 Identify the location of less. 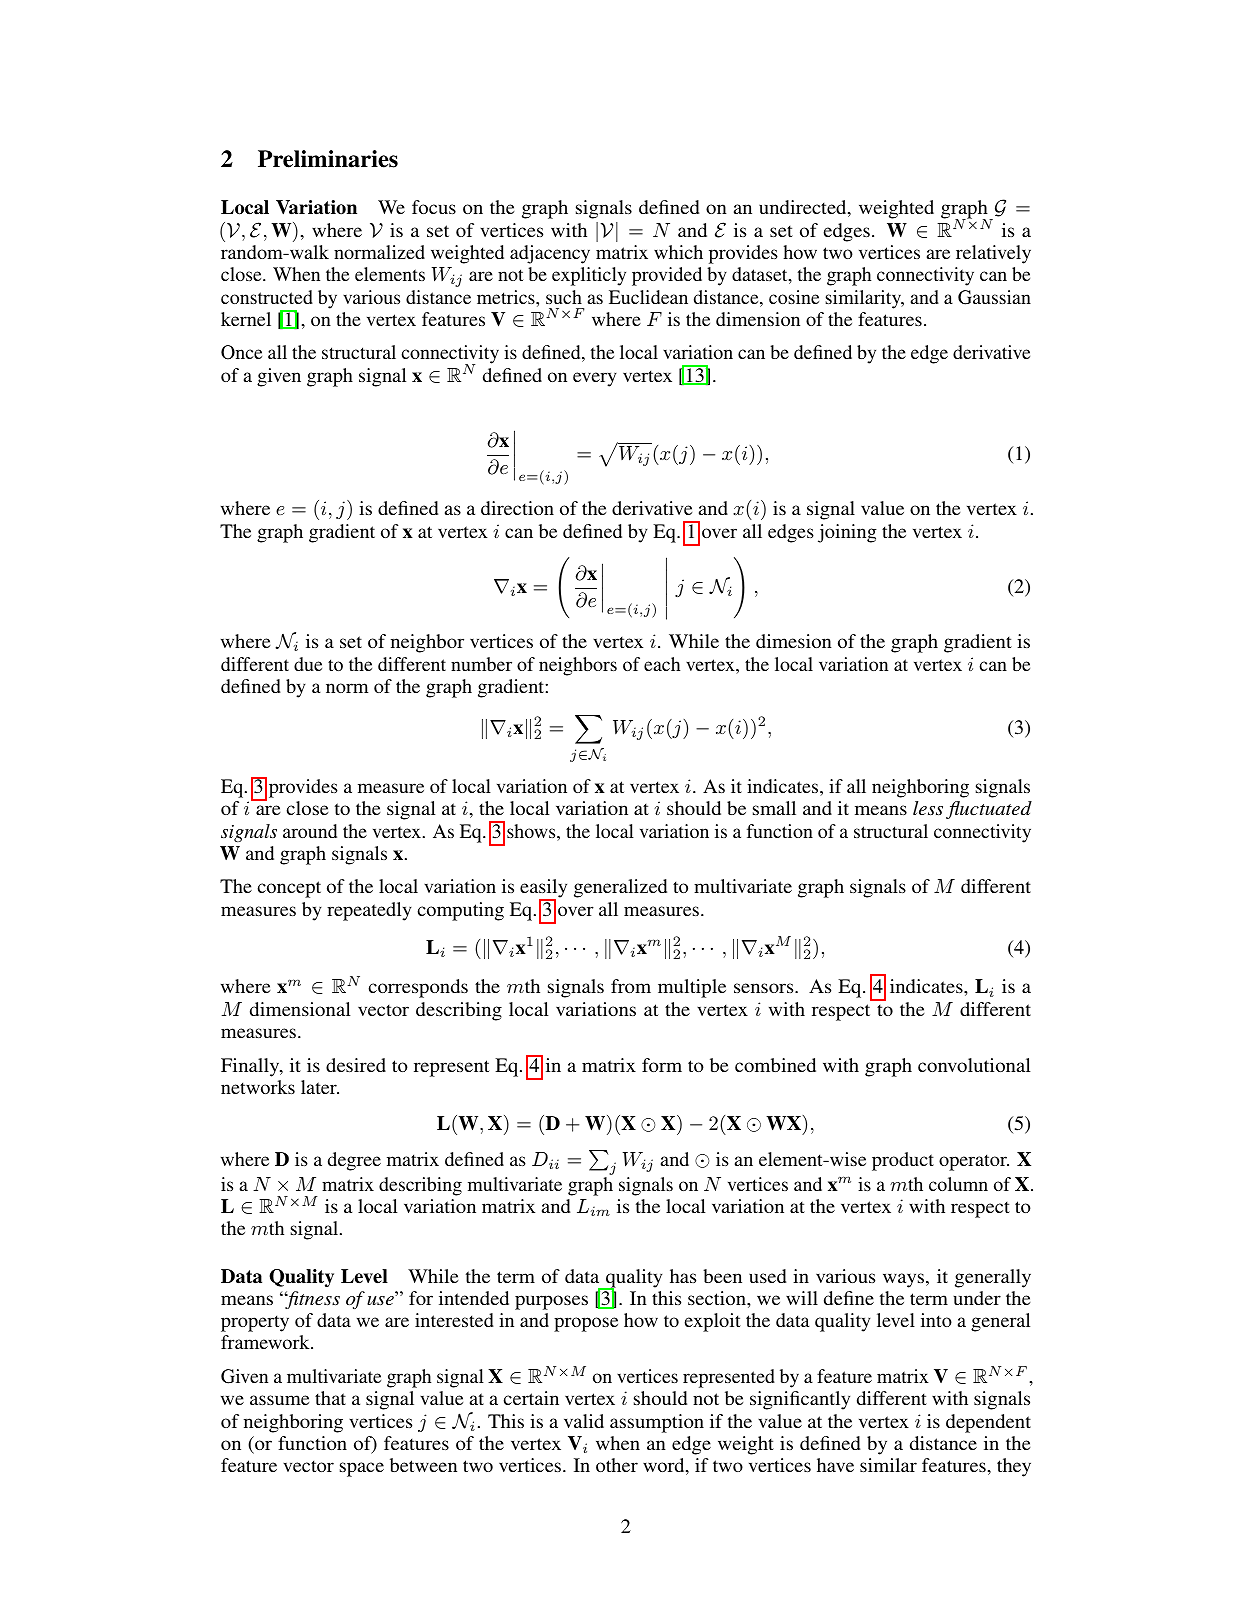
(928, 808).
